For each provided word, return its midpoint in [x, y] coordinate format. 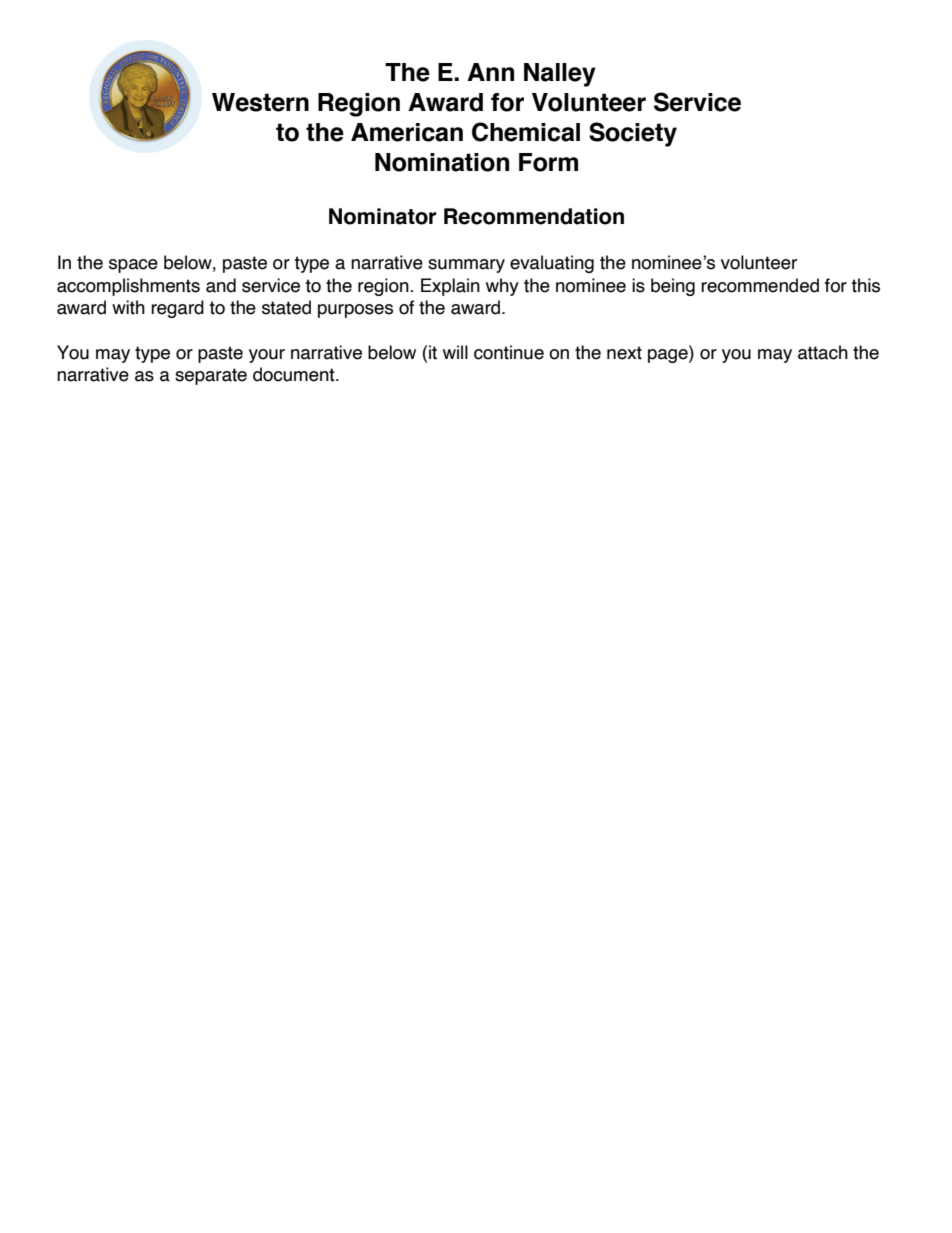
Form [548, 162]
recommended [760, 285]
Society [633, 134]
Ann [490, 72]
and [221, 285]
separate [211, 376]
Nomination [442, 162]
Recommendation [534, 216]
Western [260, 102]
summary [466, 266]
